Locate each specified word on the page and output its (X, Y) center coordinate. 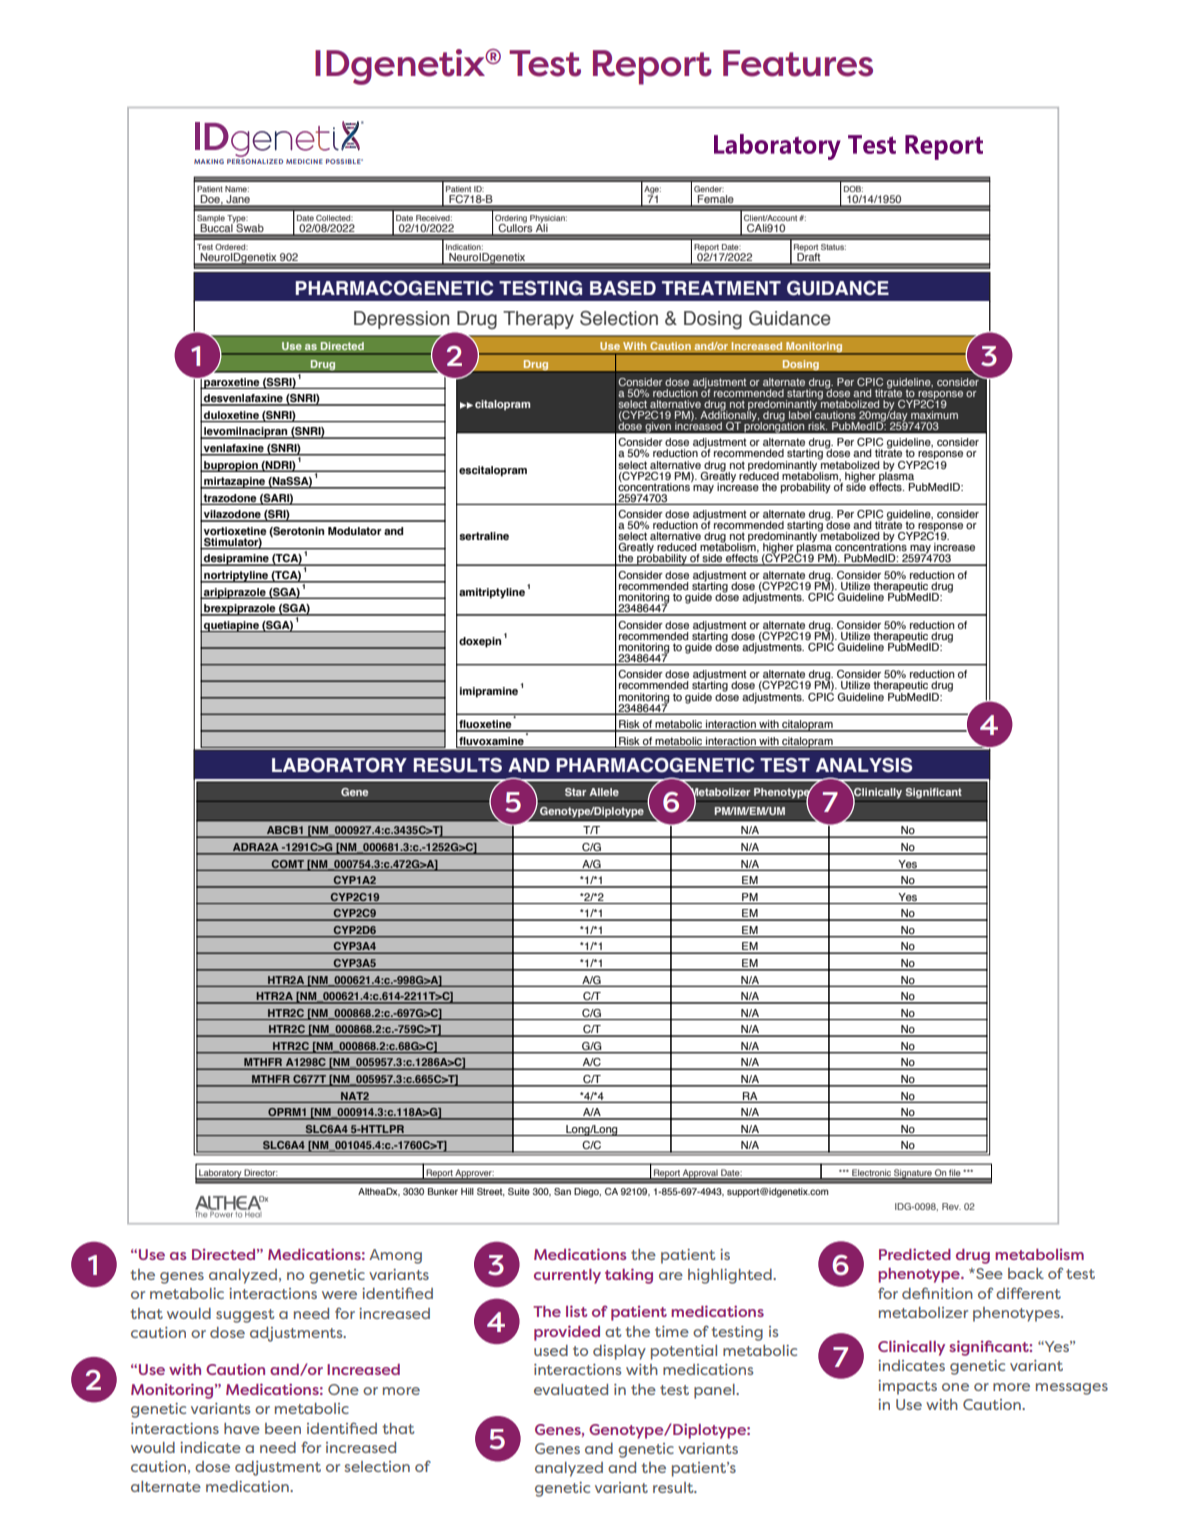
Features (798, 63)
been (283, 1428)
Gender (709, 189)
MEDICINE (304, 161)
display (619, 1352)
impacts (907, 1387)
